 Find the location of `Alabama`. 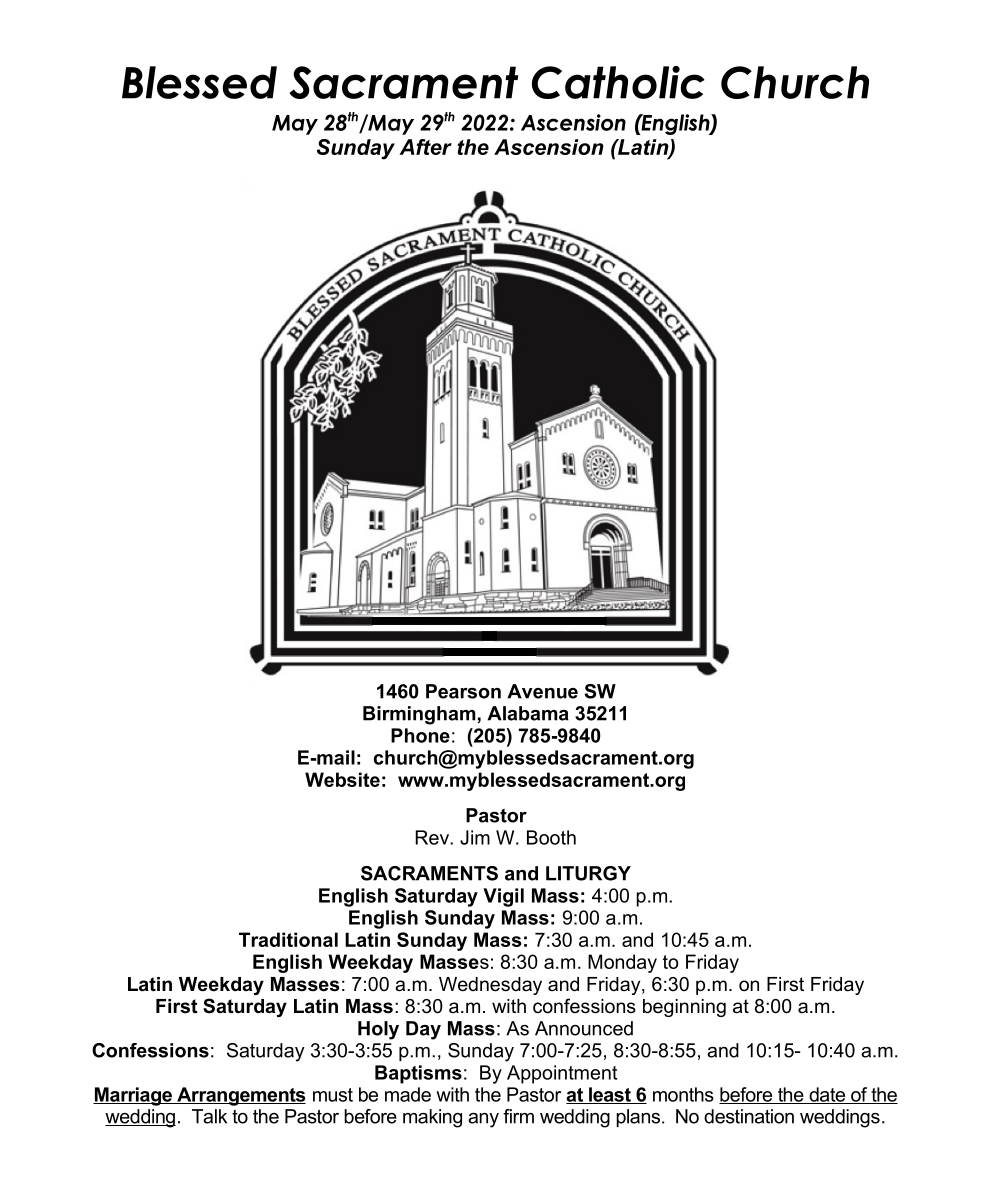

Alabama is located at coordinates (528, 713).
